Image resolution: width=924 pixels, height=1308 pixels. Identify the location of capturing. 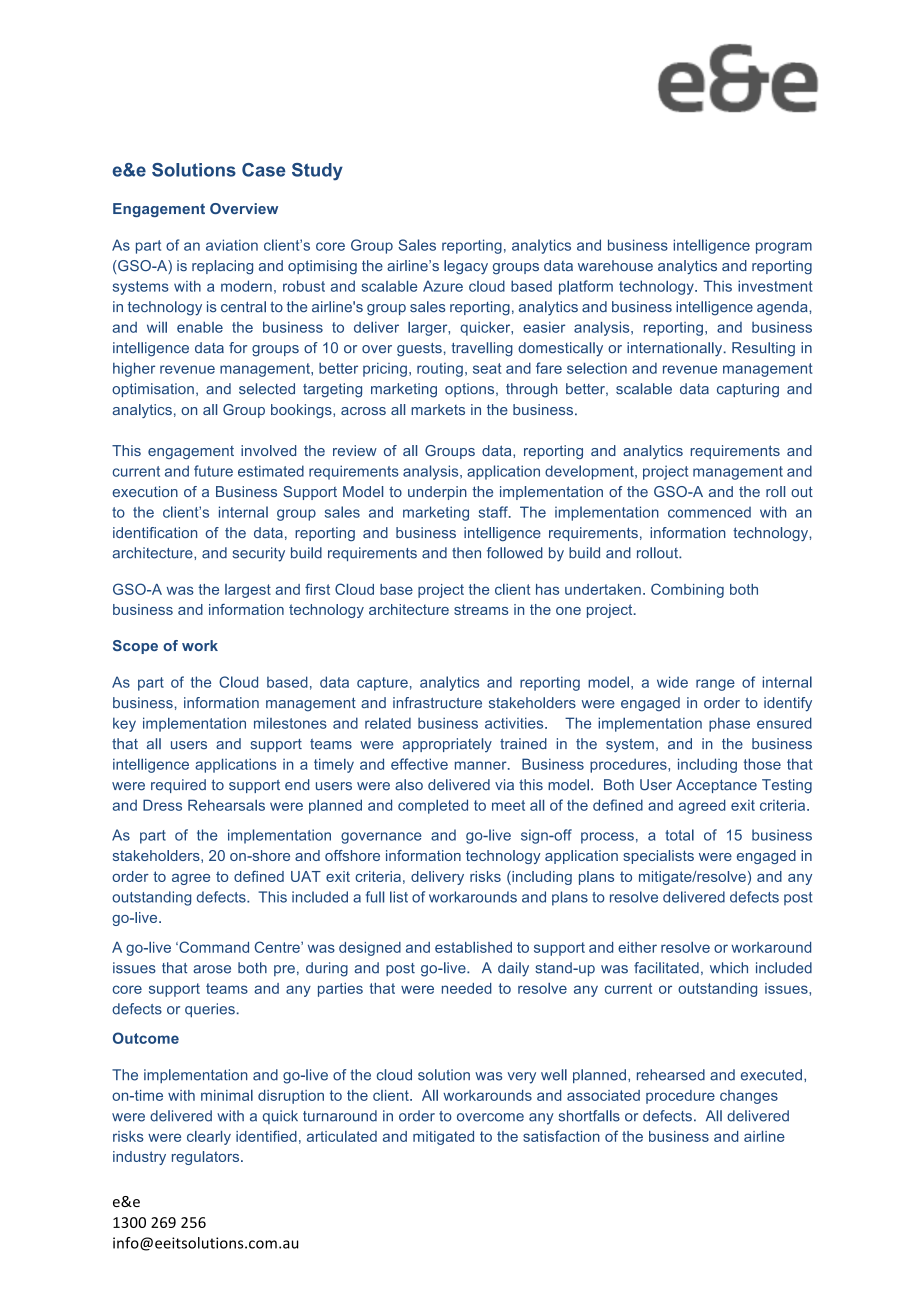
(748, 390).
